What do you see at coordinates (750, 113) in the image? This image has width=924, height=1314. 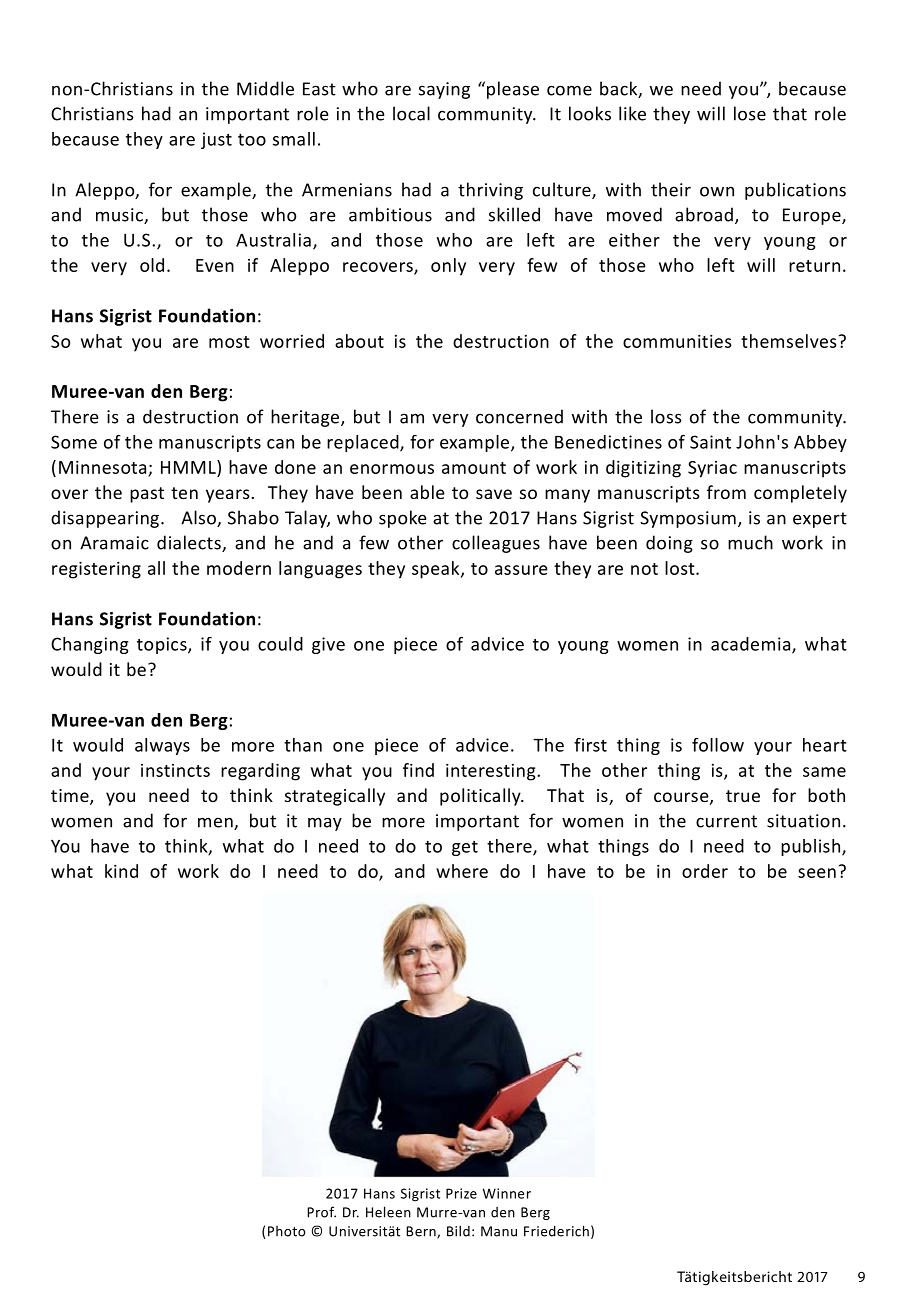 I see `lose` at bounding box center [750, 113].
